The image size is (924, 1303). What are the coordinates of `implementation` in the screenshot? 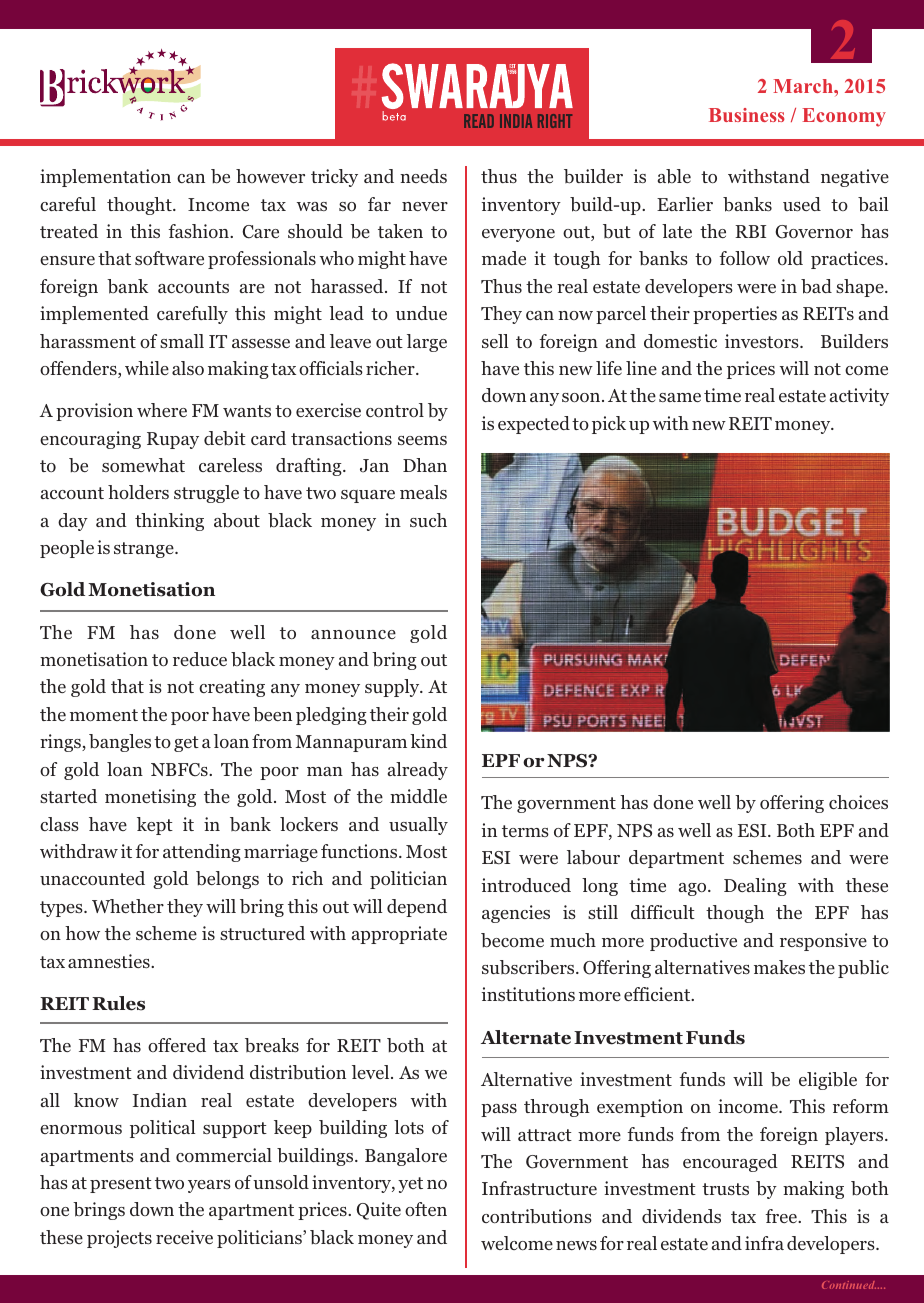 It's located at (105, 178).
